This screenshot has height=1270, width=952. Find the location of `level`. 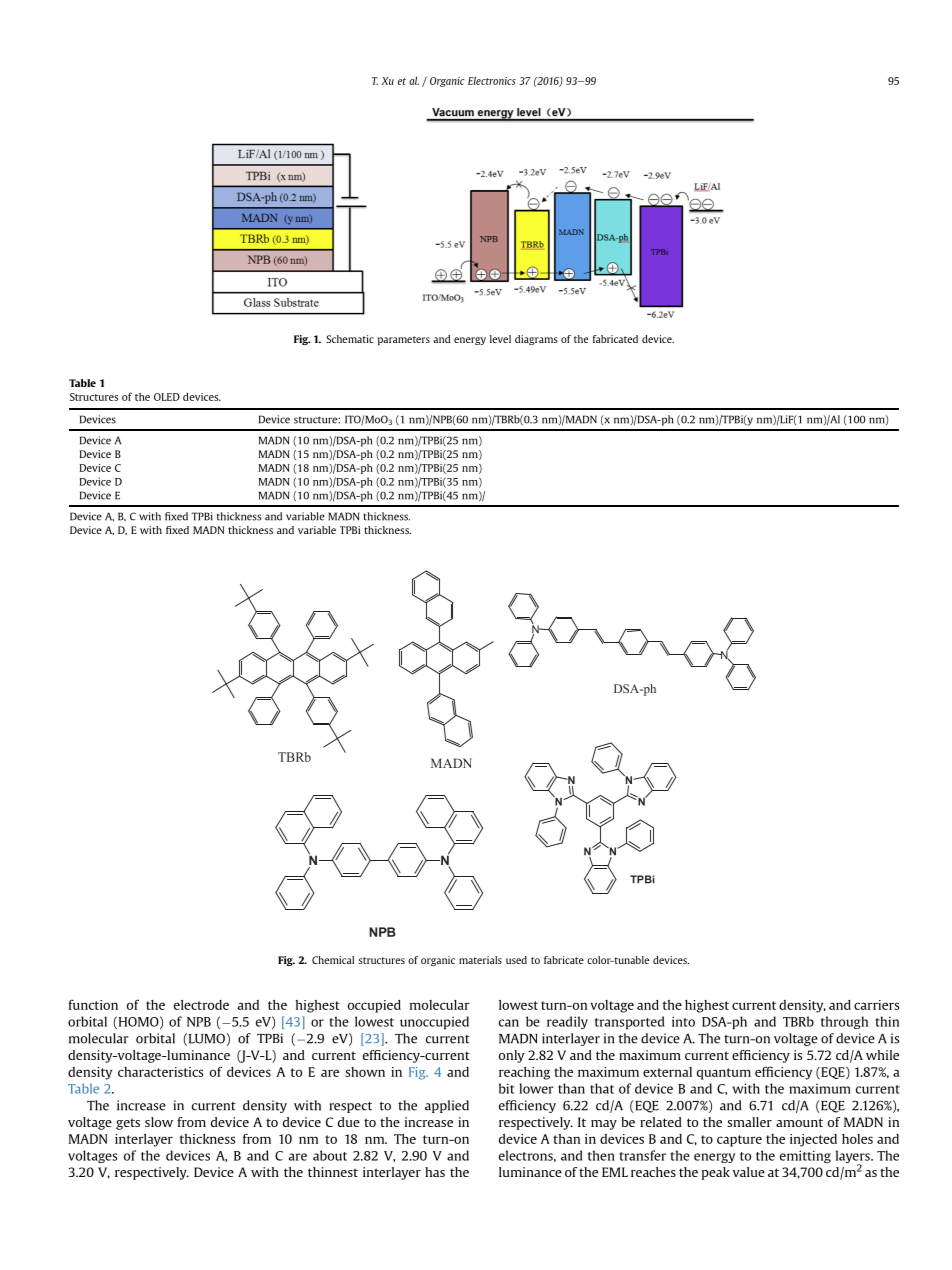

level is located at coordinates (500, 339).
